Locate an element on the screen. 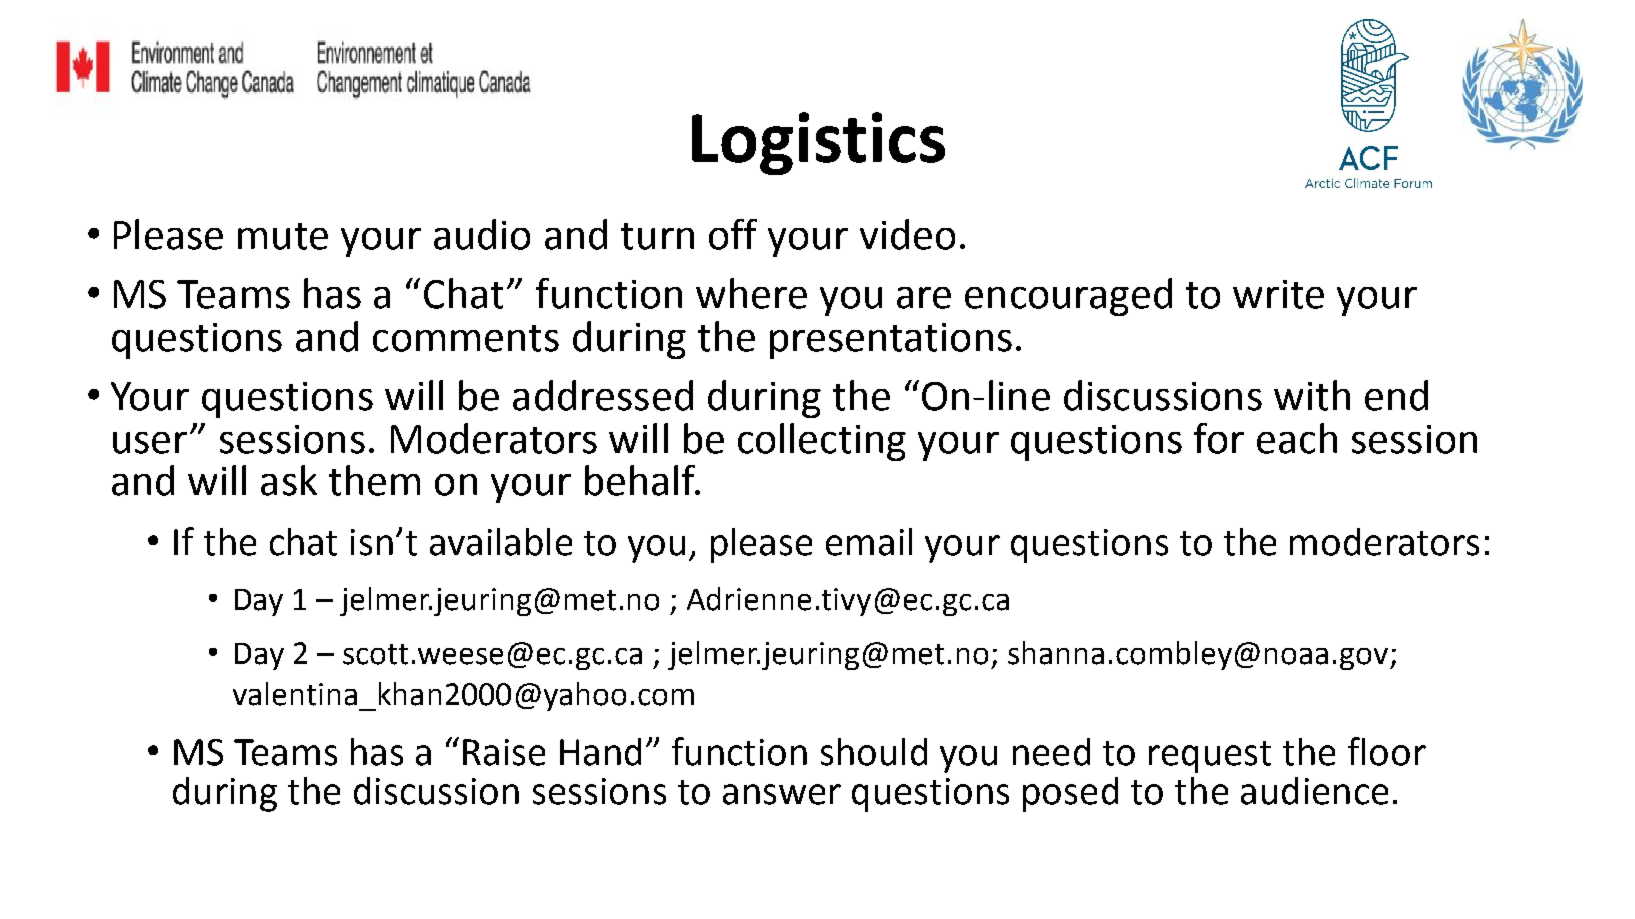 Image resolution: width=1635 pixels, height=919 pixels. with is located at coordinates (1312, 395).
